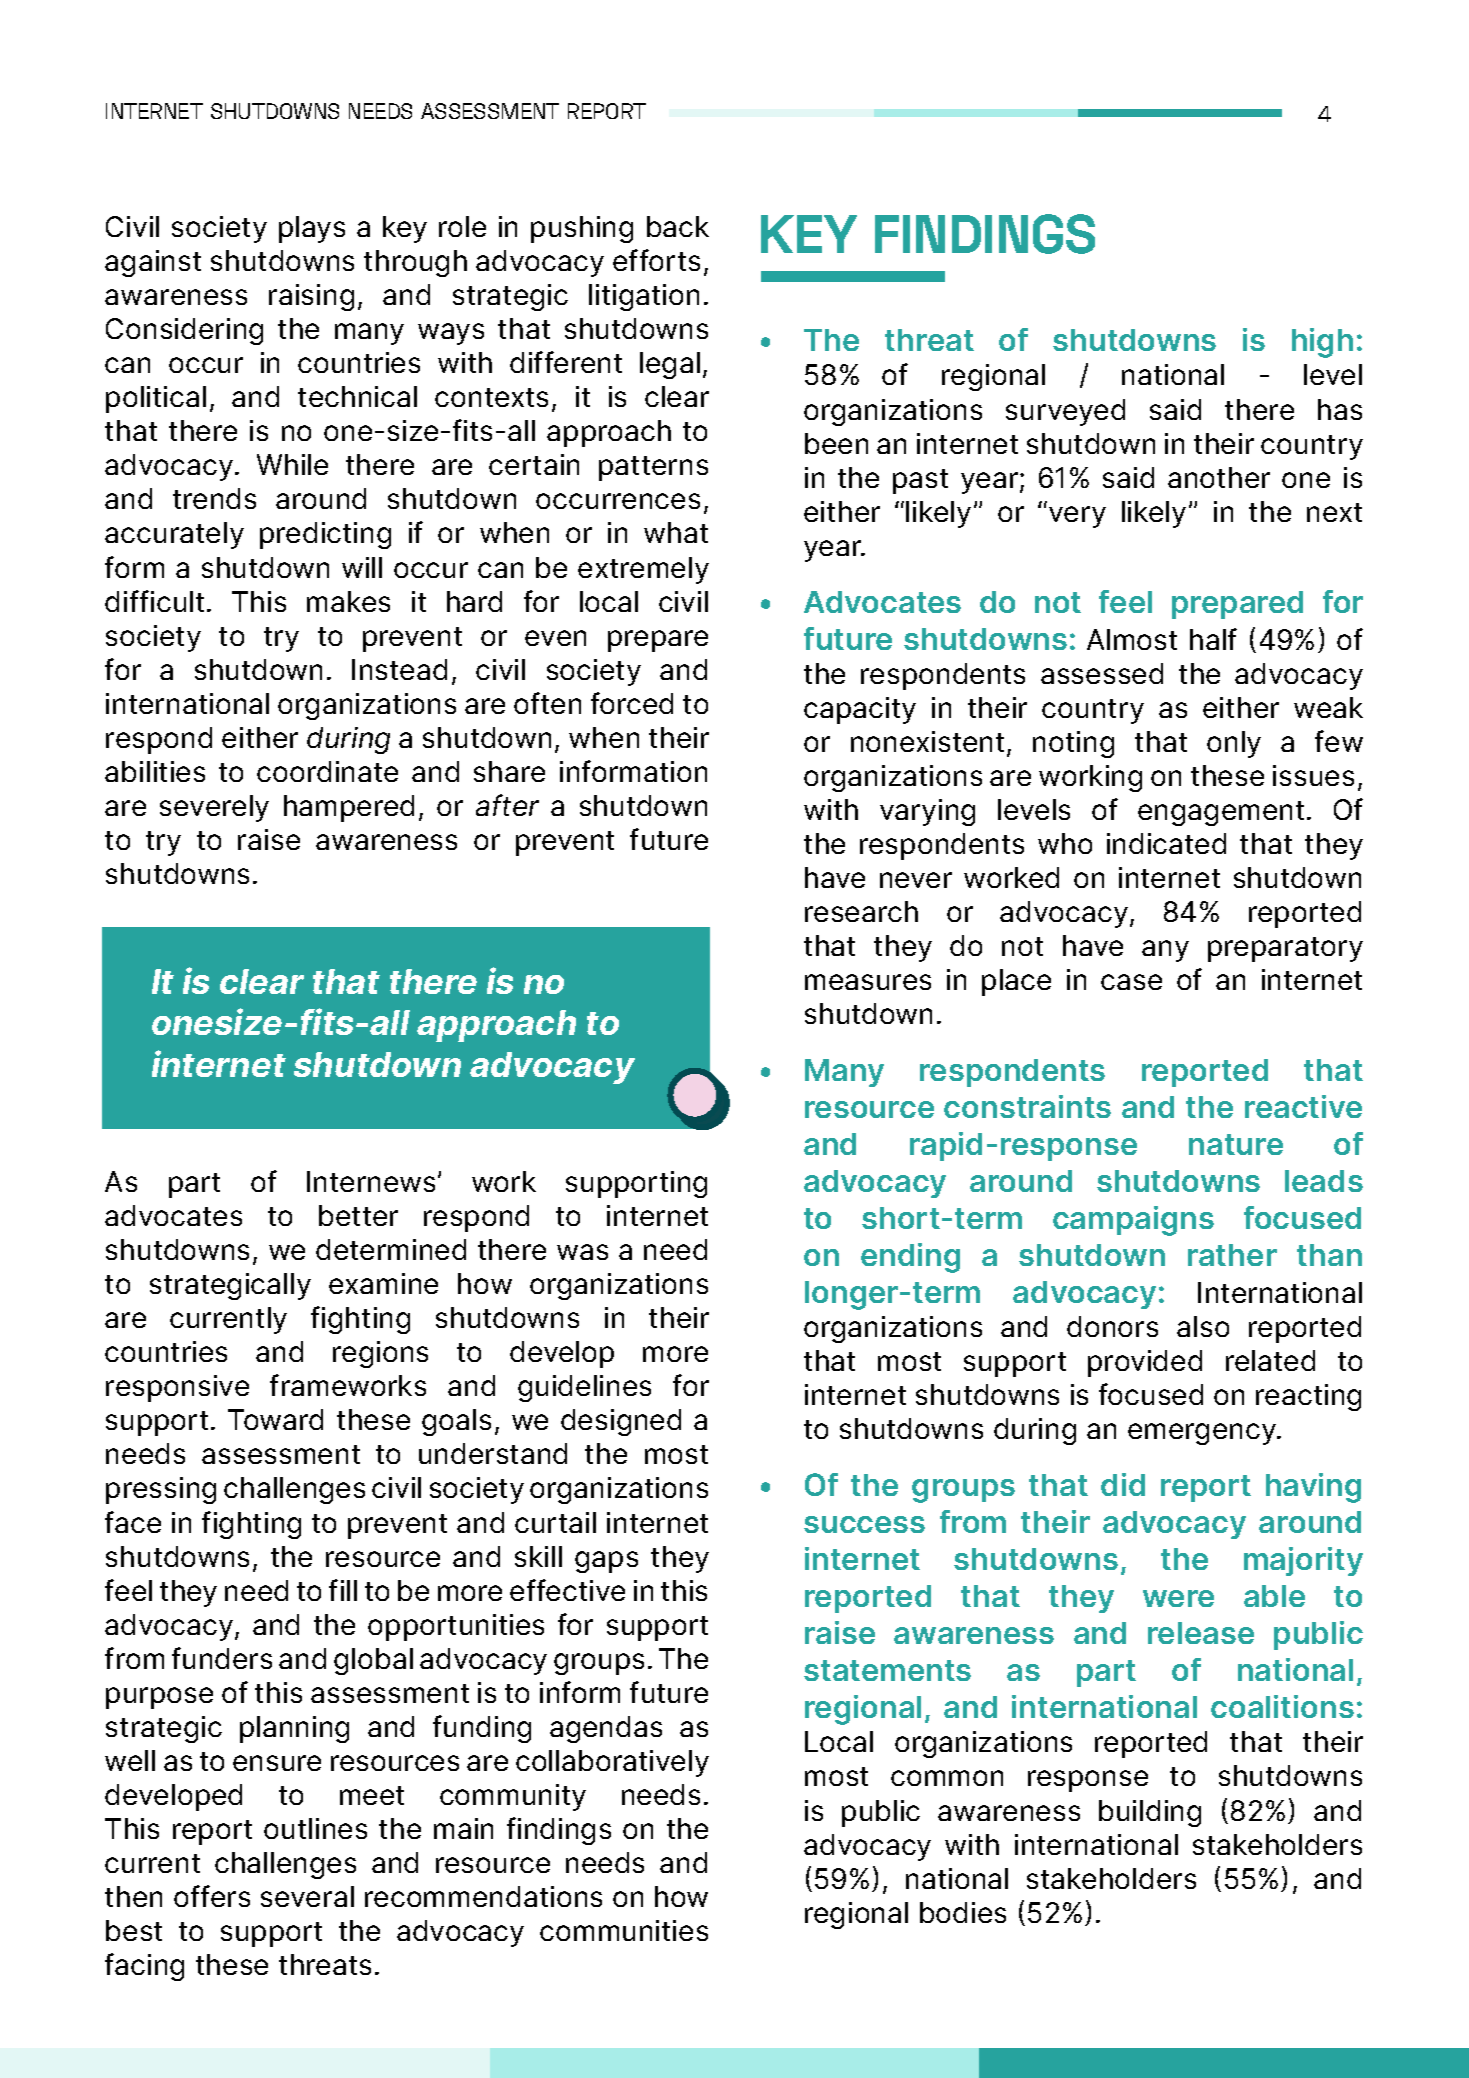 This screenshot has width=1469, height=2078. What do you see at coordinates (307, 1896) in the screenshot?
I see `several` at bounding box center [307, 1896].
